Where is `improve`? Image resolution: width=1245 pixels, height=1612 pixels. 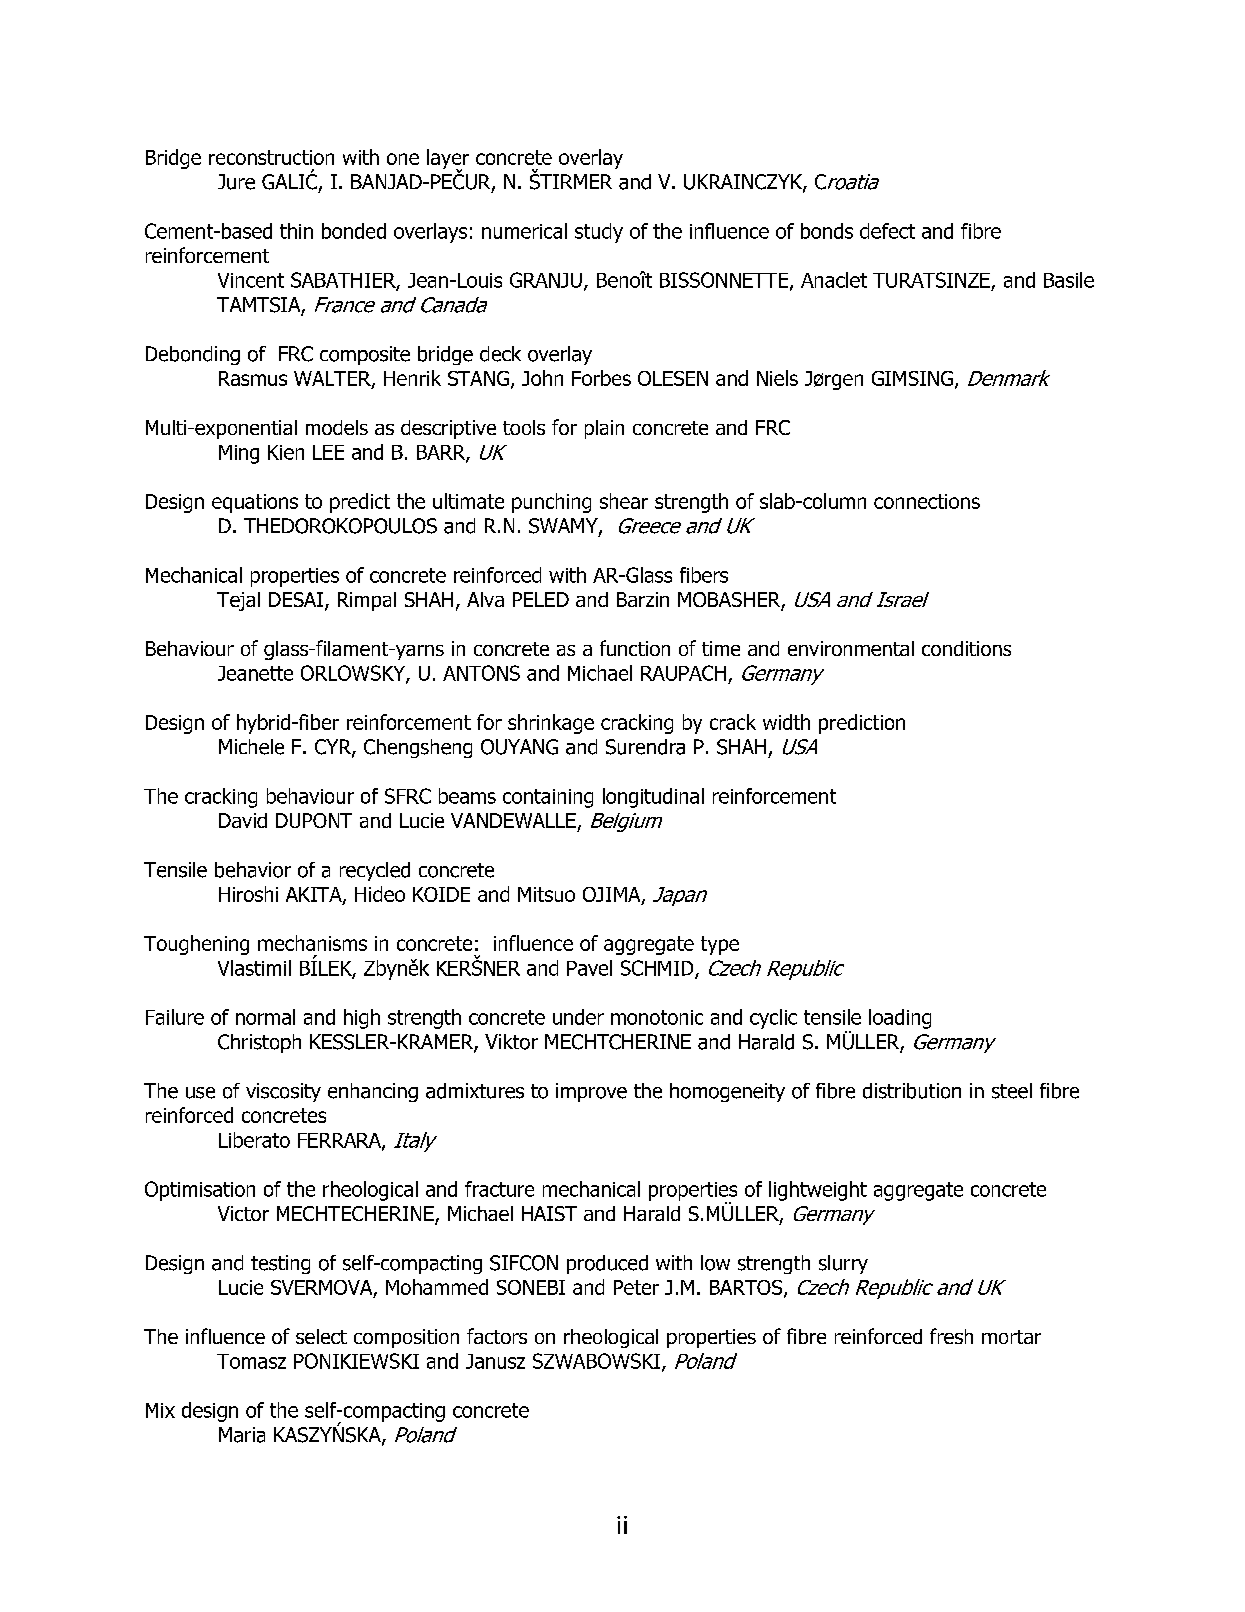 improve is located at coordinates (591, 1092).
